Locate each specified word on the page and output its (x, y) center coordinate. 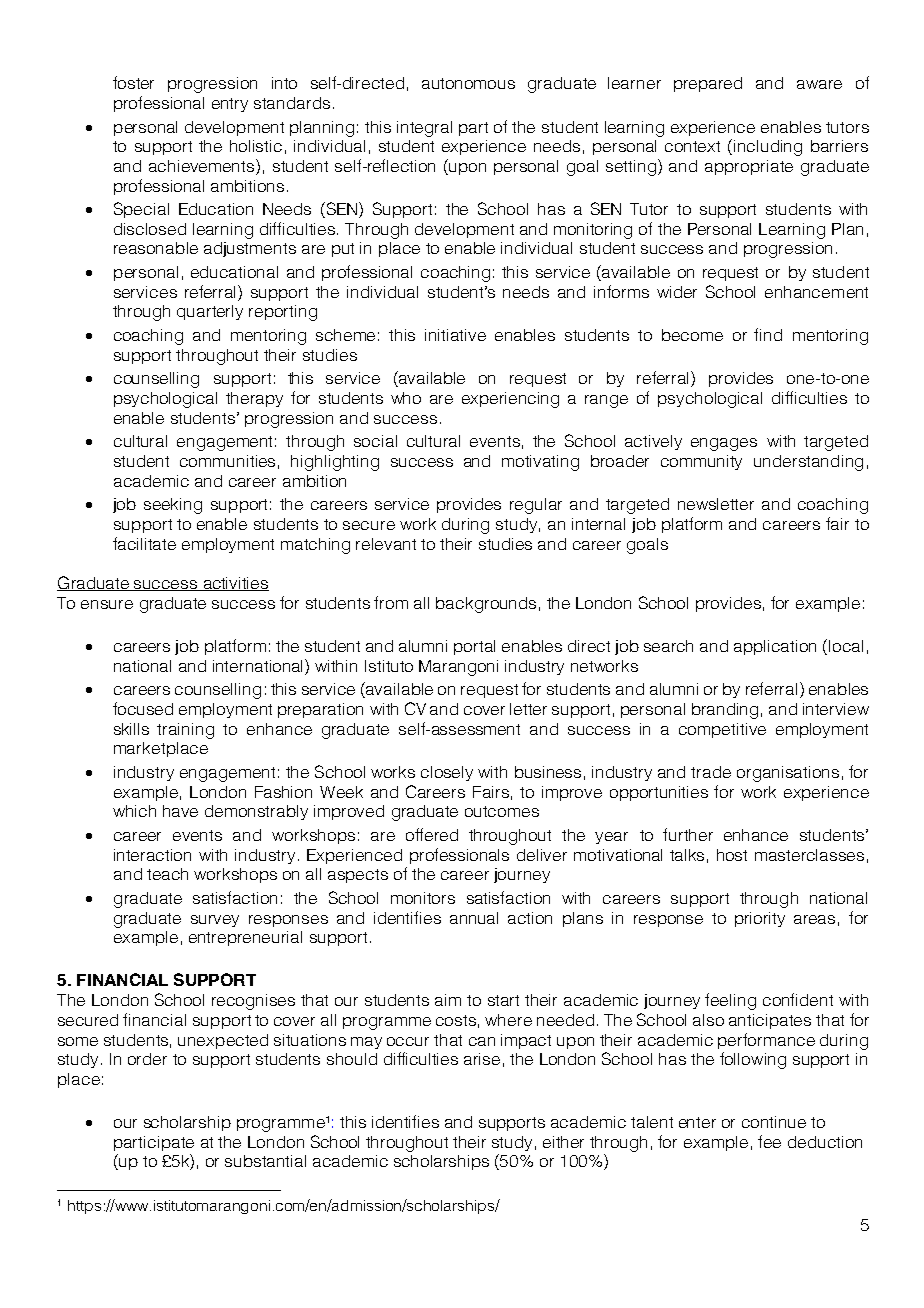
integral (424, 129)
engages (724, 444)
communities (227, 461)
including (768, 148)
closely (447, 773)
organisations (788, 774)
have (180, 811)
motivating (540, 463)
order (147, 1059)
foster (133, 82)
